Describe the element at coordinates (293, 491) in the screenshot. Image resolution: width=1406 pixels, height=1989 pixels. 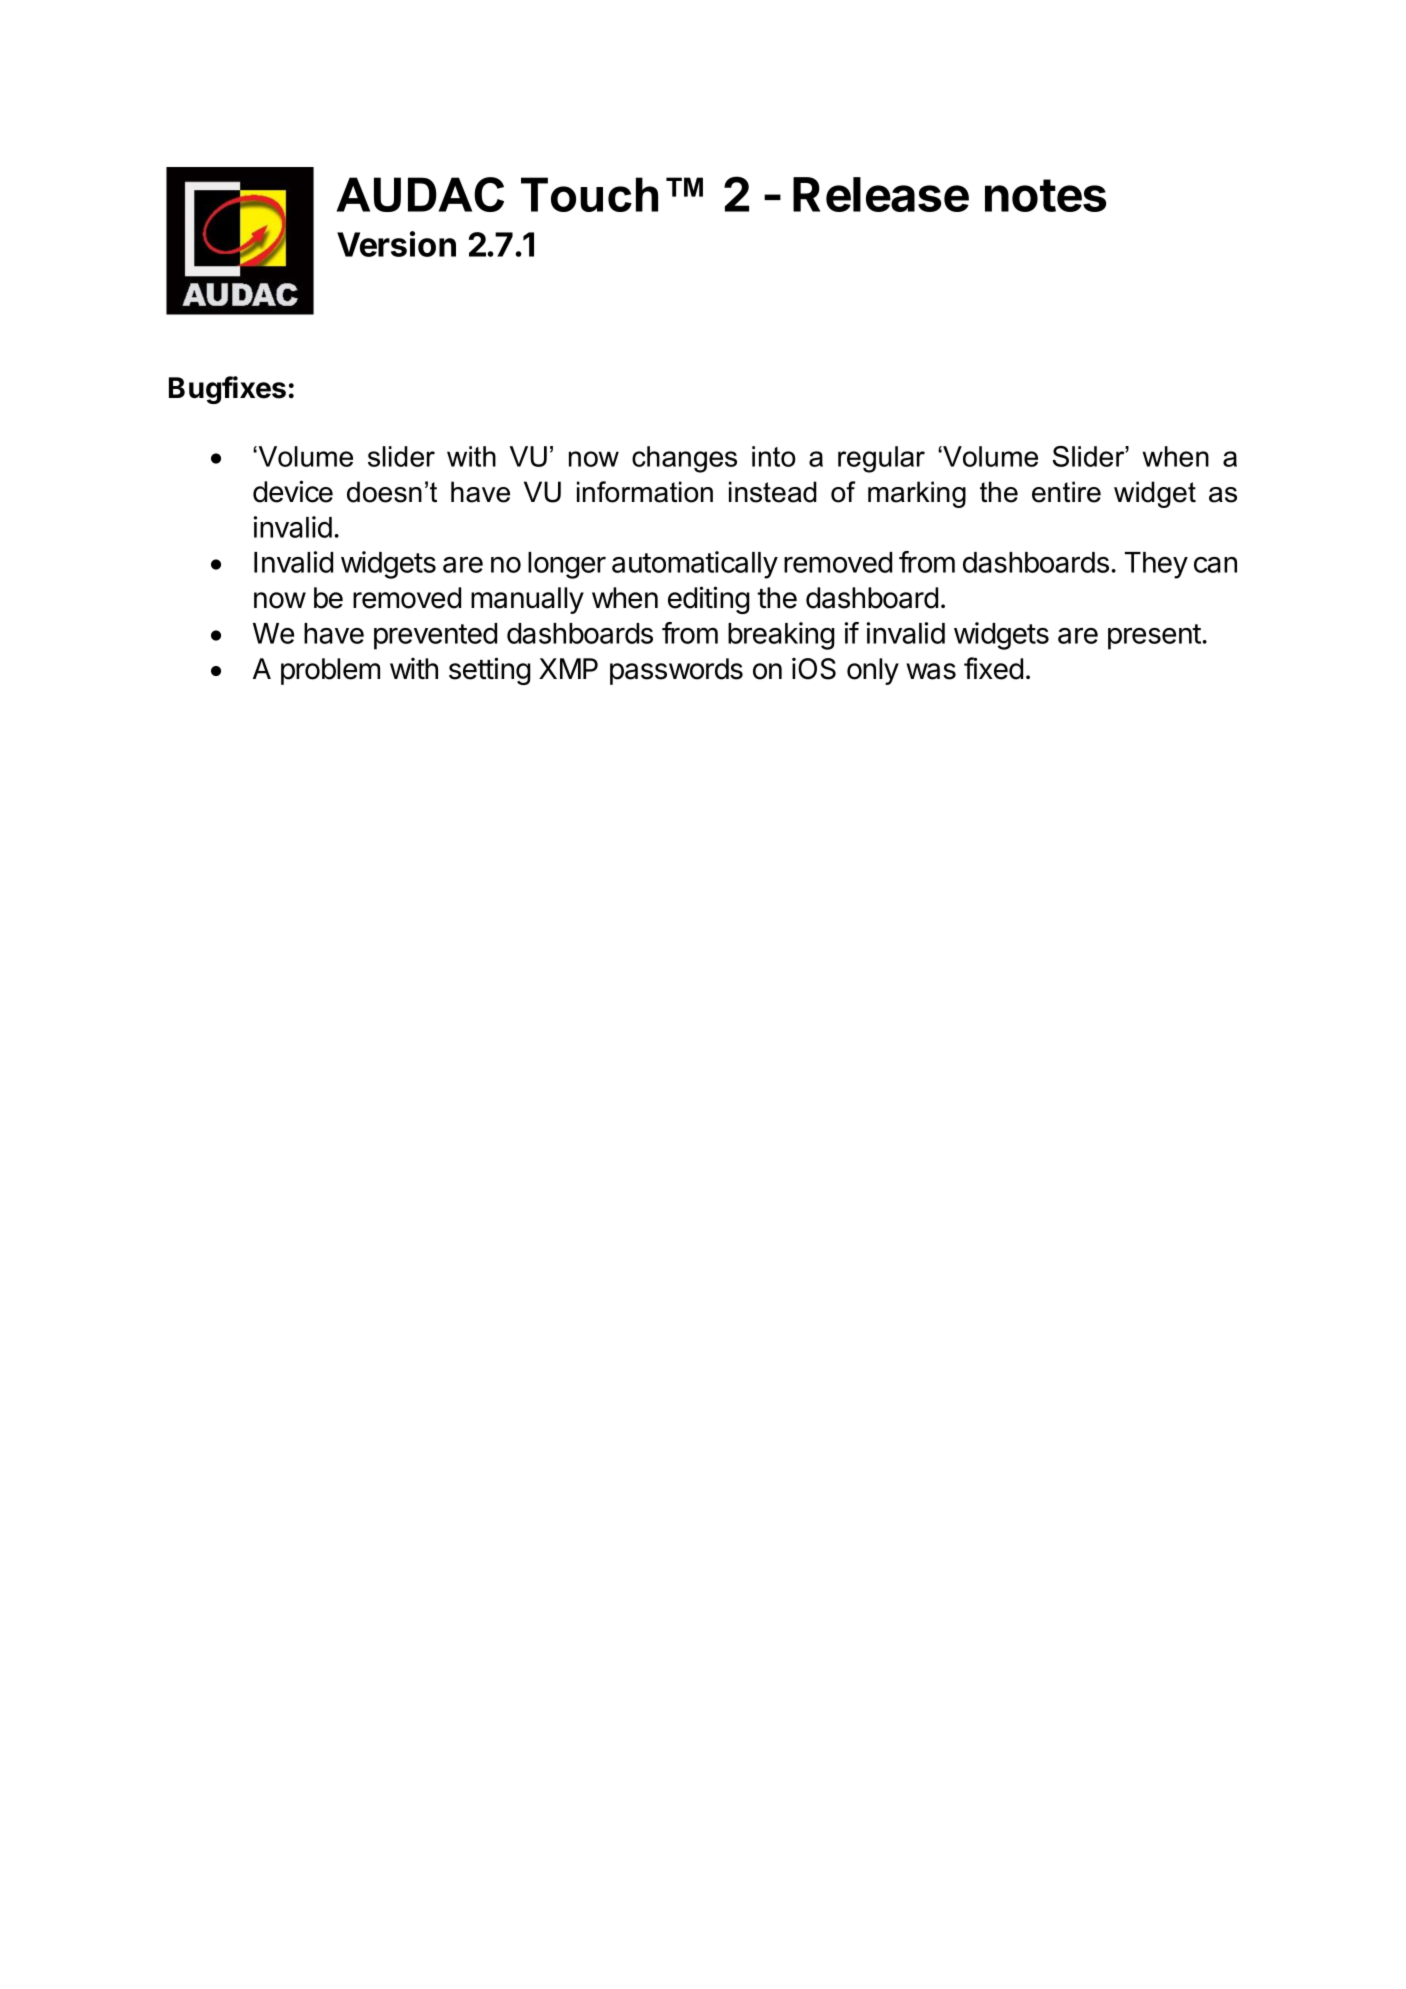
I see `device` at that location.
